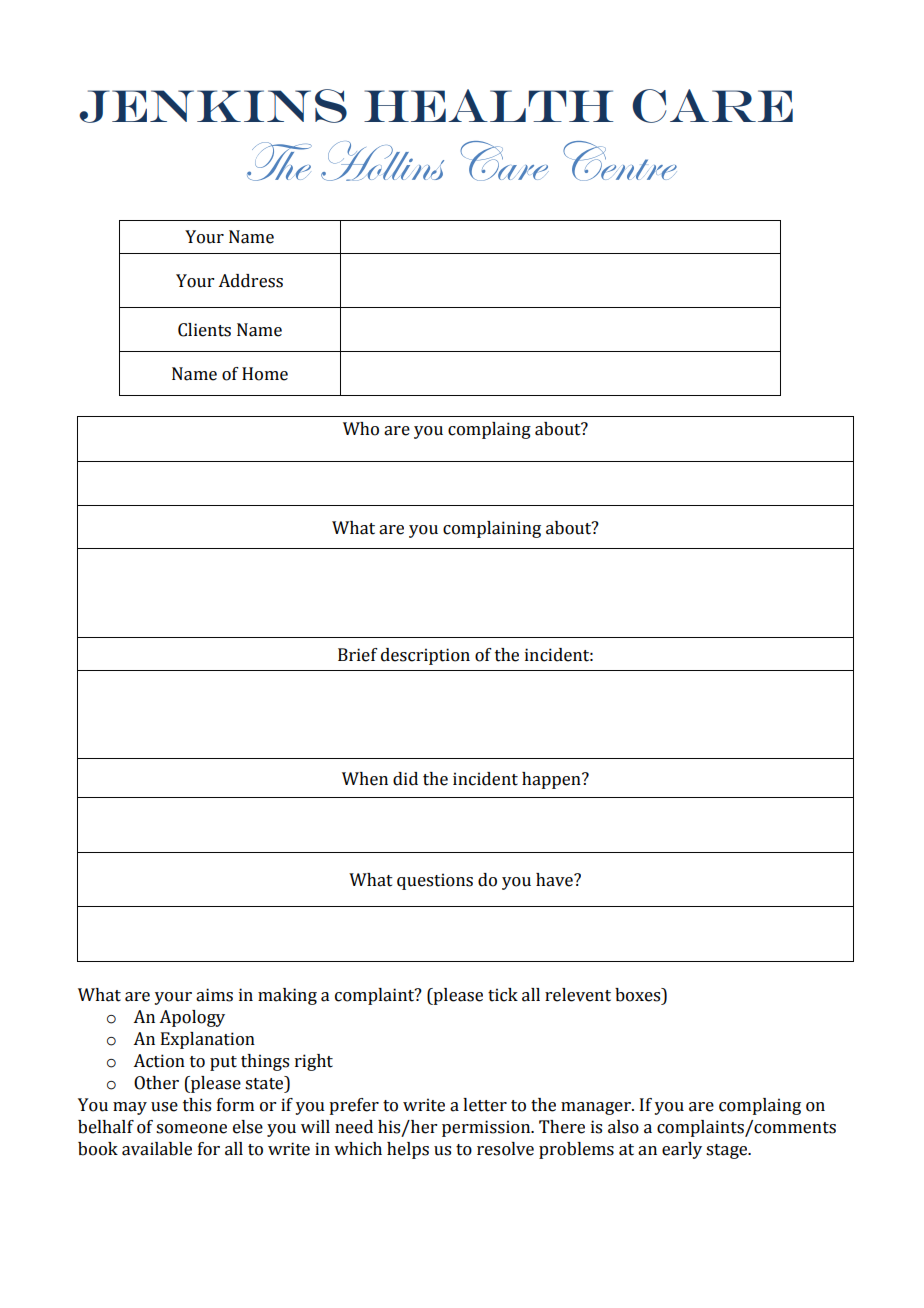 The image size is (924, 1308). Describe the element at coordinates (213, 106) in the screenshot. I see `JENKINS` at that location.
